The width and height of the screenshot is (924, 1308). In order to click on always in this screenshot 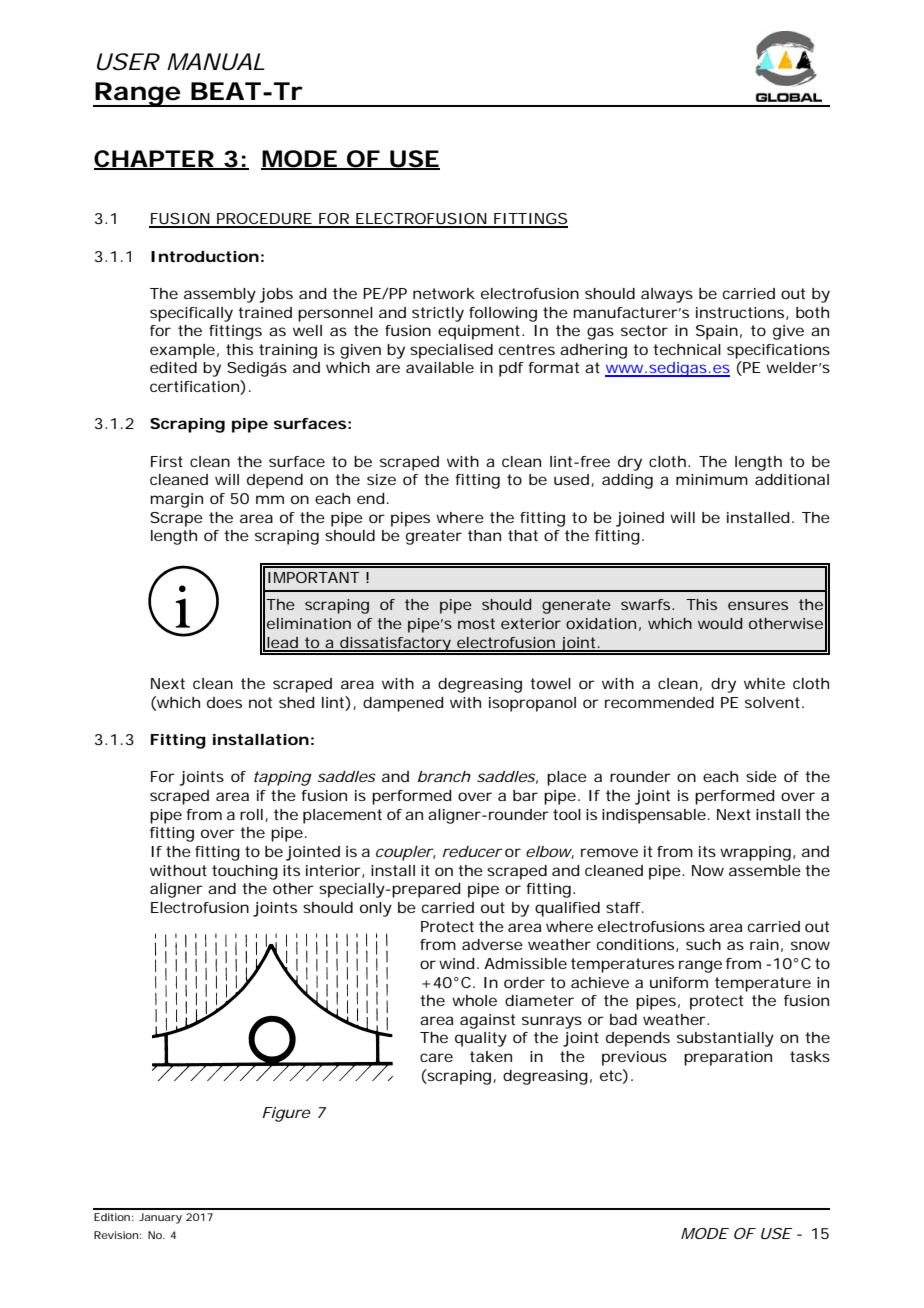, I will do `click(667, 295)`.
